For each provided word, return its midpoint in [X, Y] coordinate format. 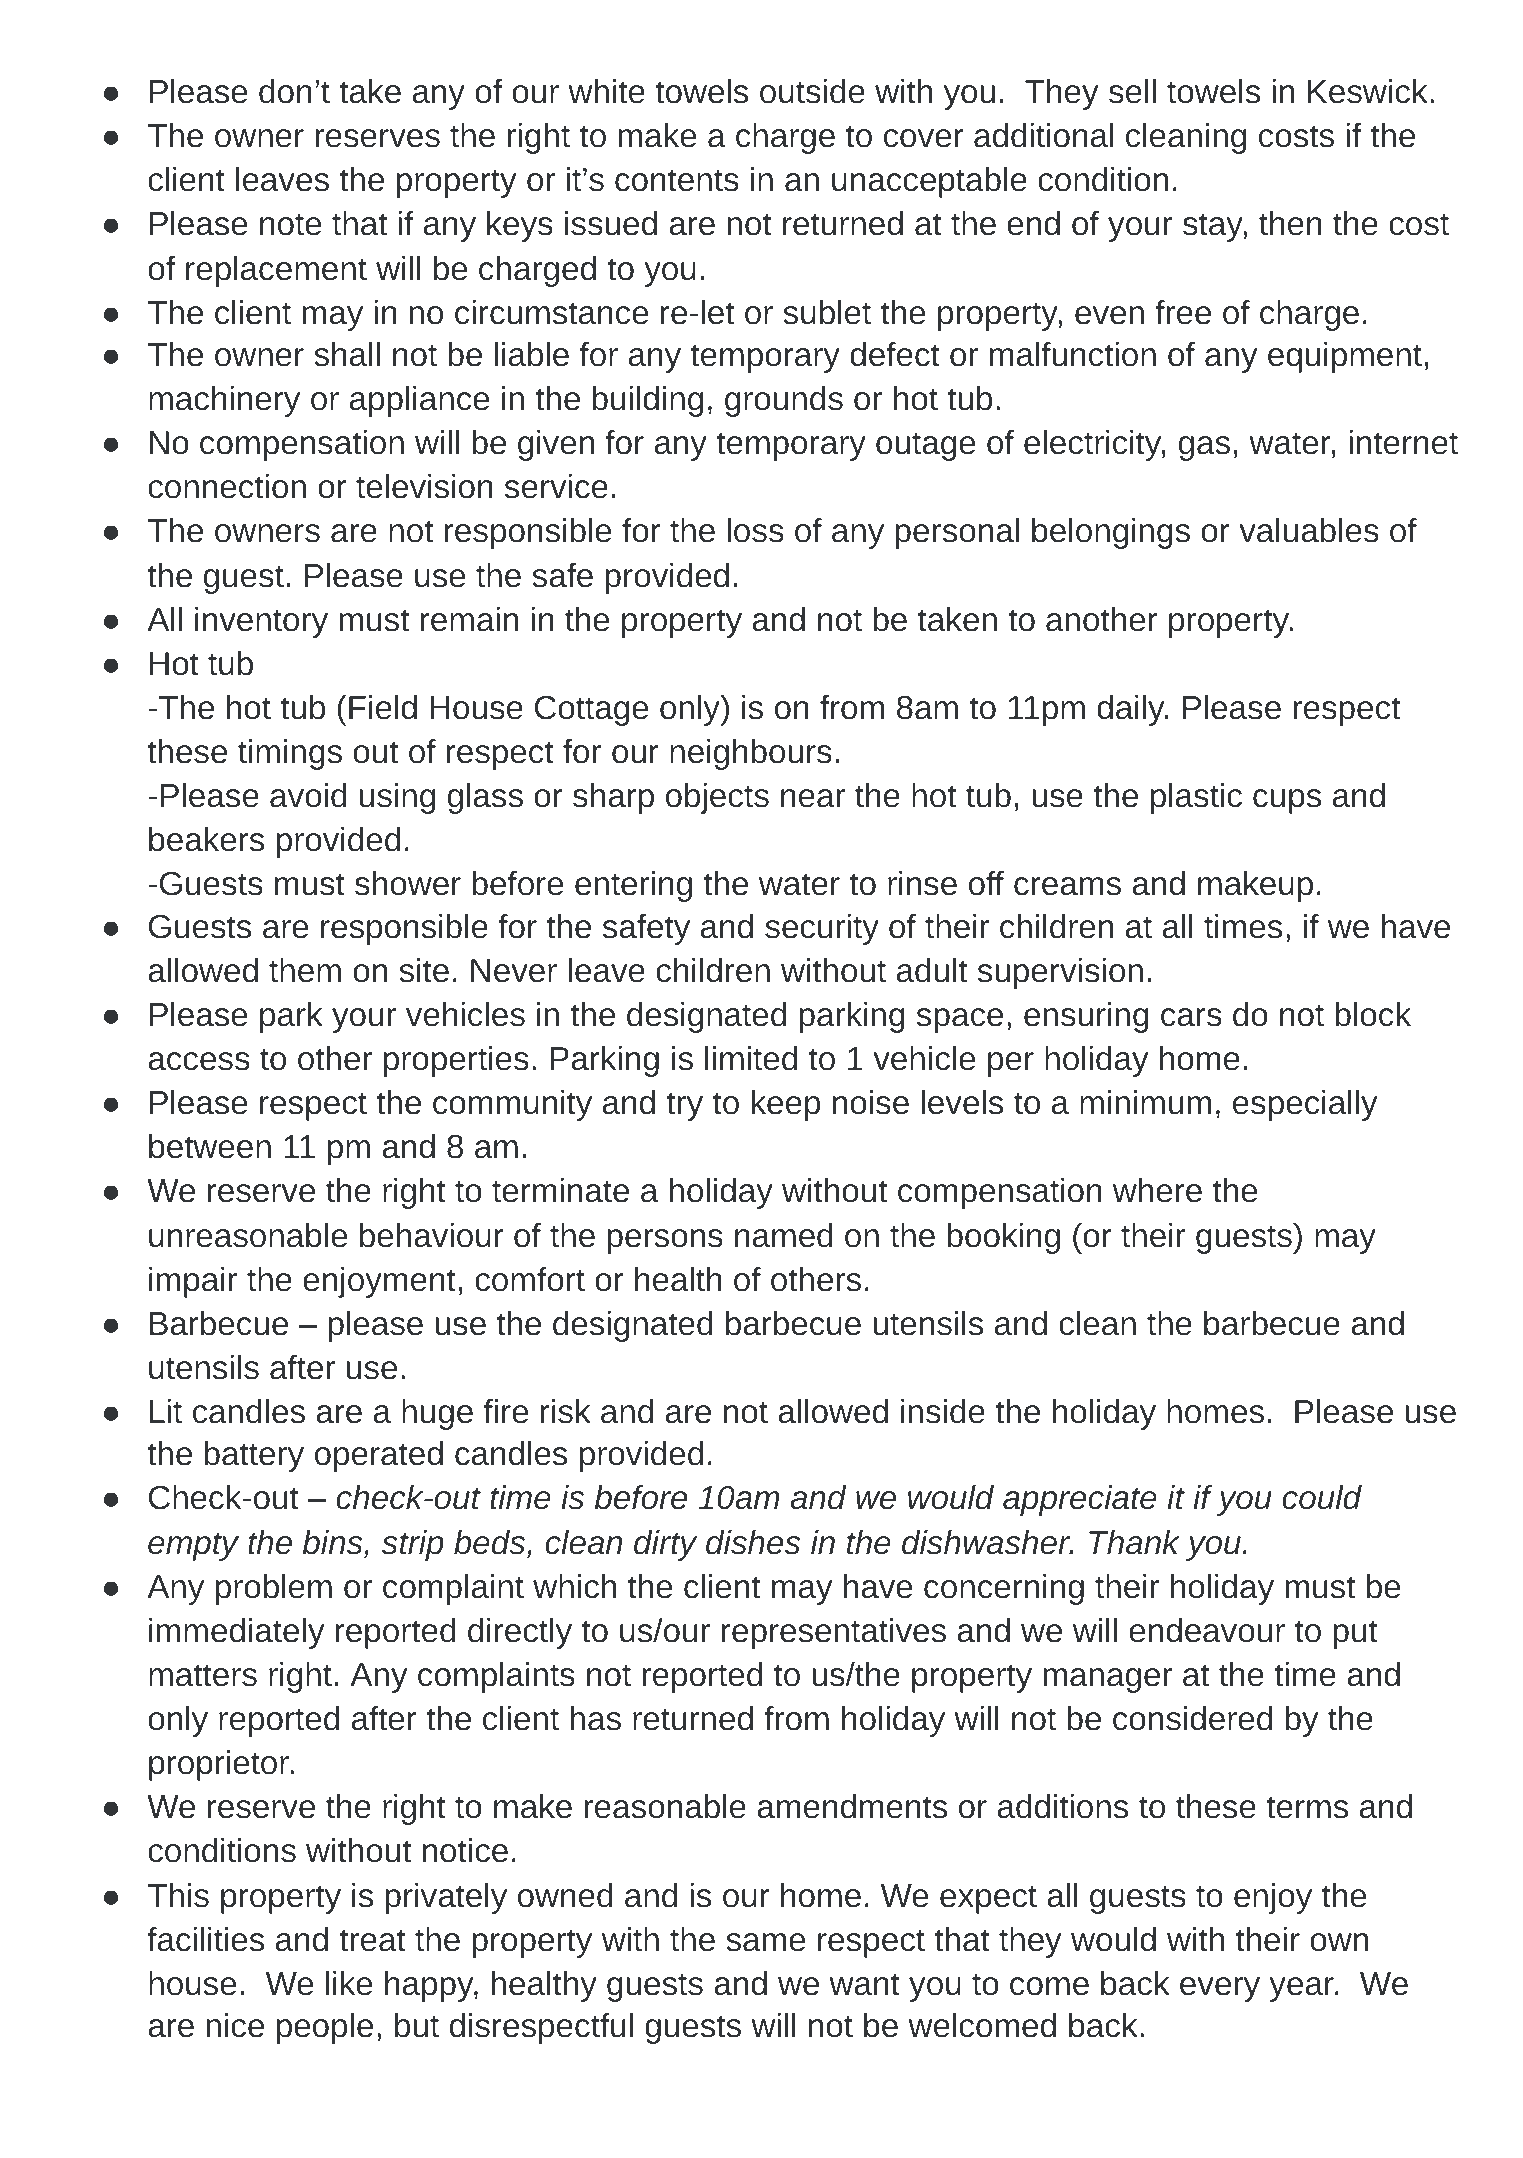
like [349, 1983]
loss [755, 530]
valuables [1309, 530]
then [1290, 223]
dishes [753, 1542]
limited [751, 1058]
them [305, 970]
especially [1305, 1105]
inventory [261, 622]
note [290, 224]
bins [333, 1542]
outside [812, 91]
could [1322, 1497]
